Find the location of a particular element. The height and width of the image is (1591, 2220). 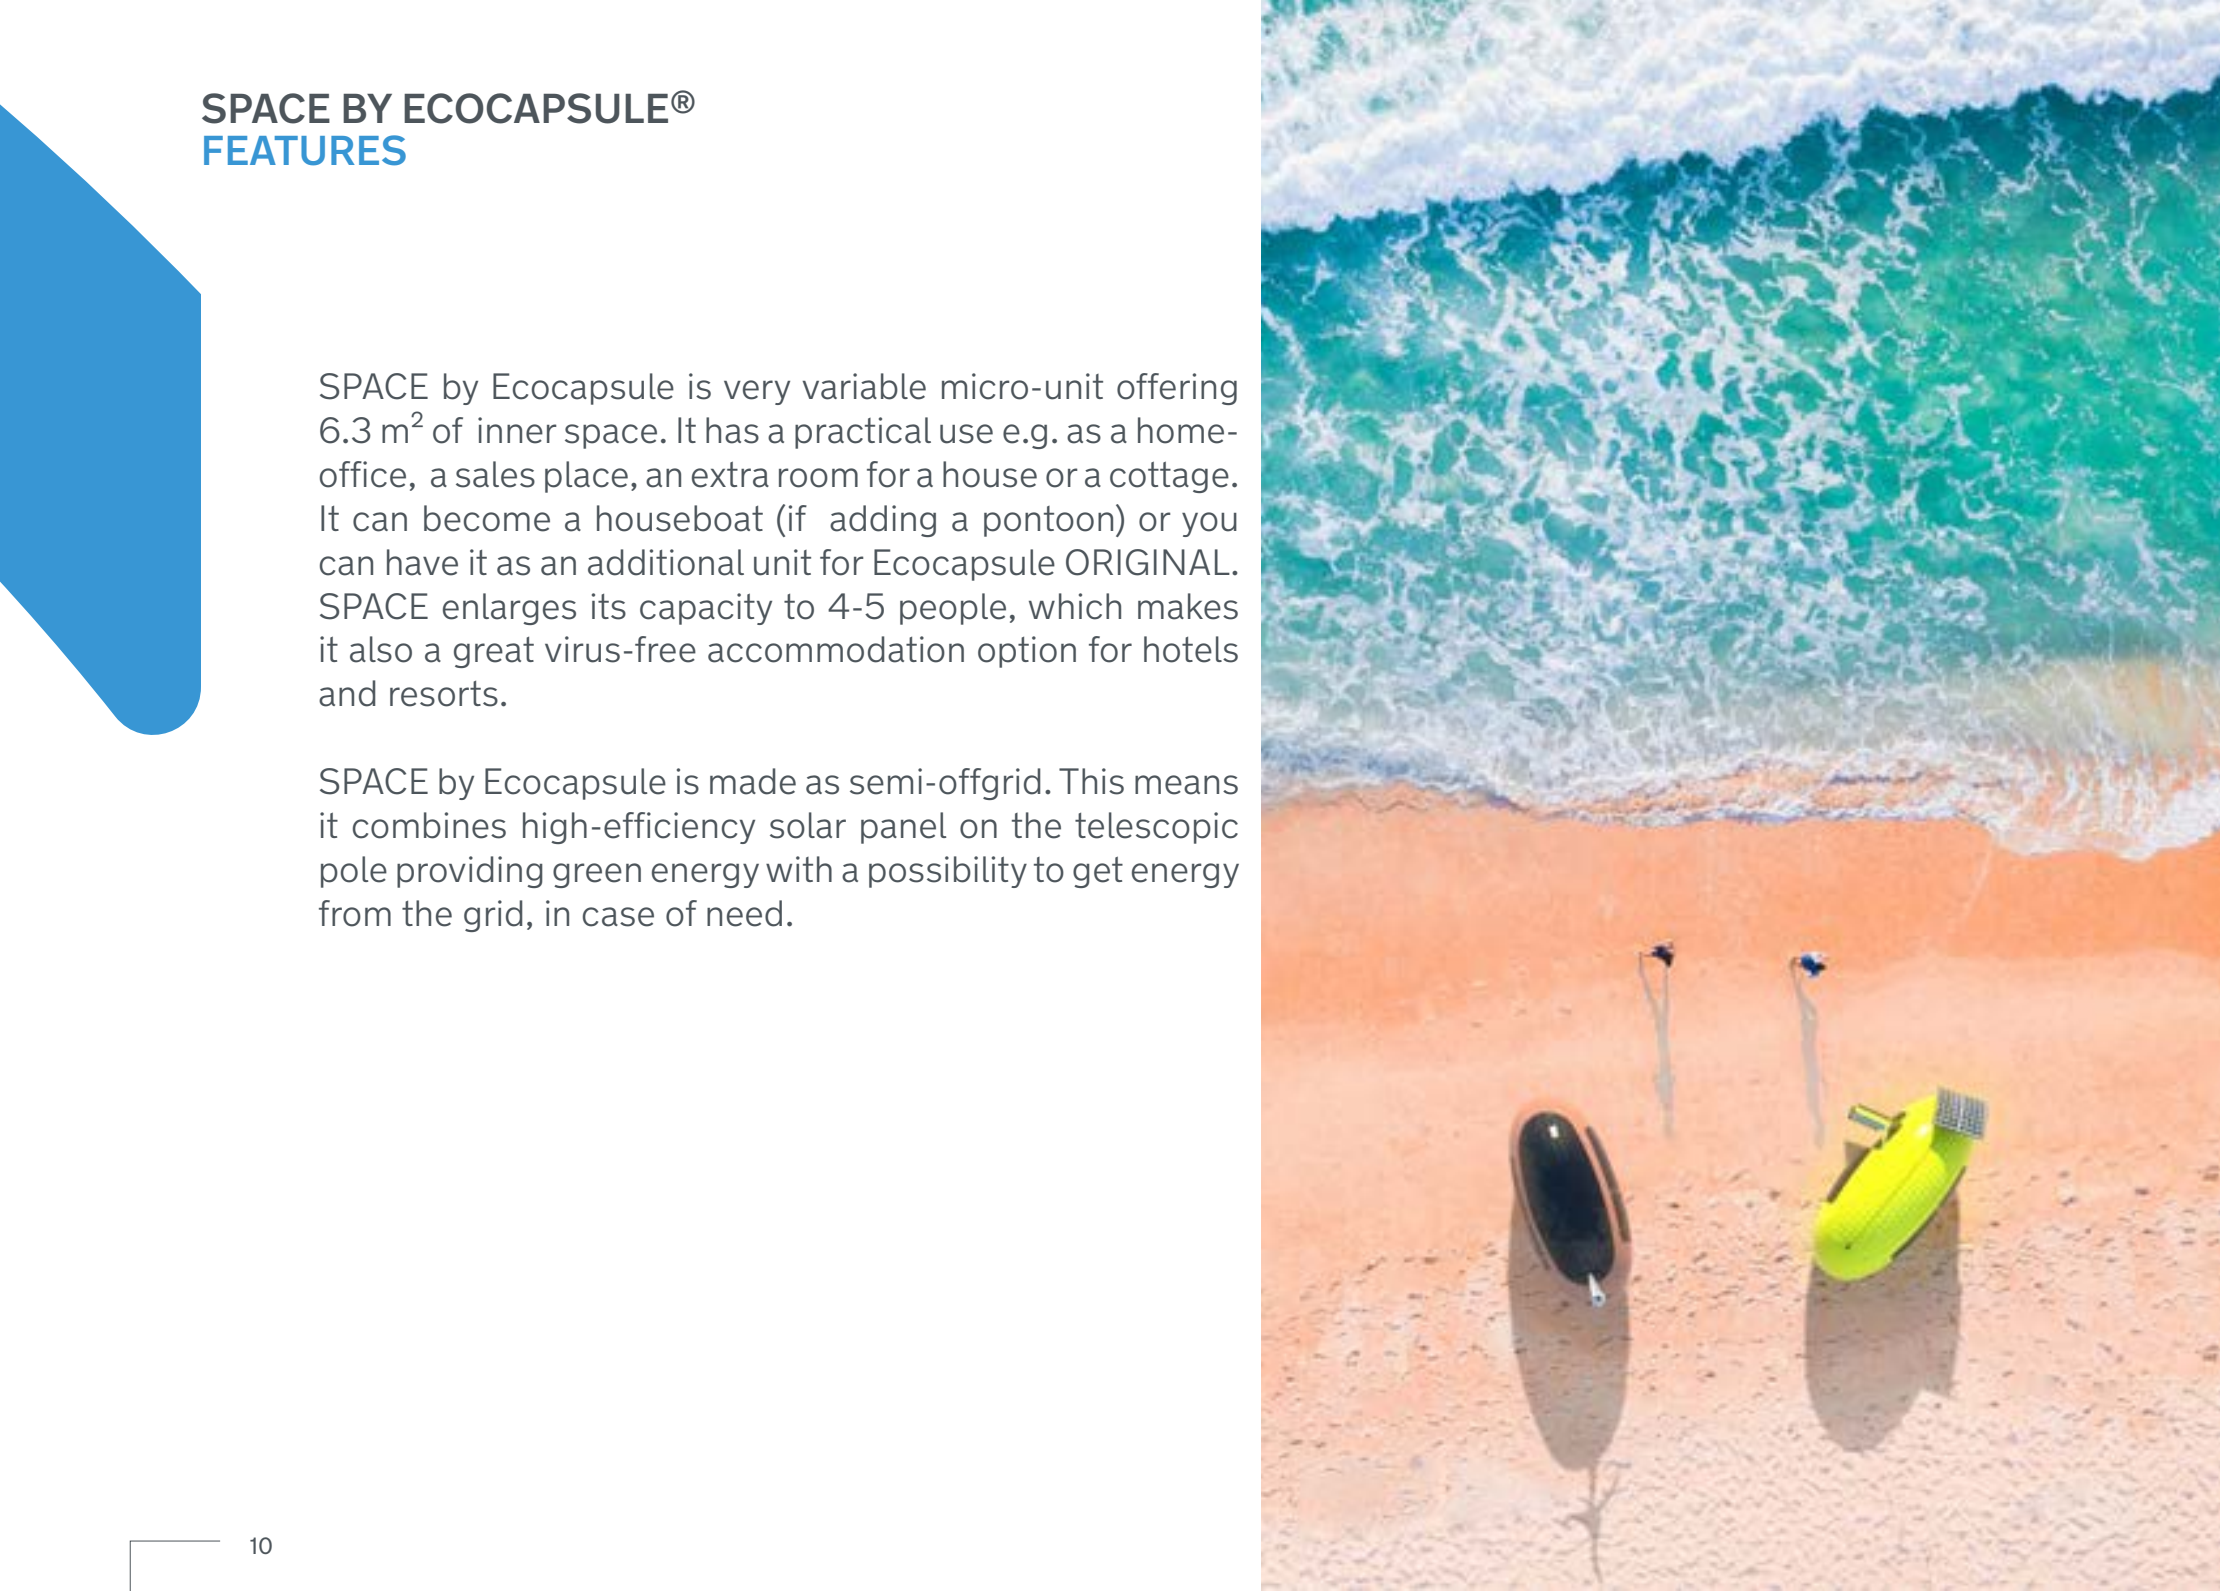

variable is located at coordinates (864, 386).
